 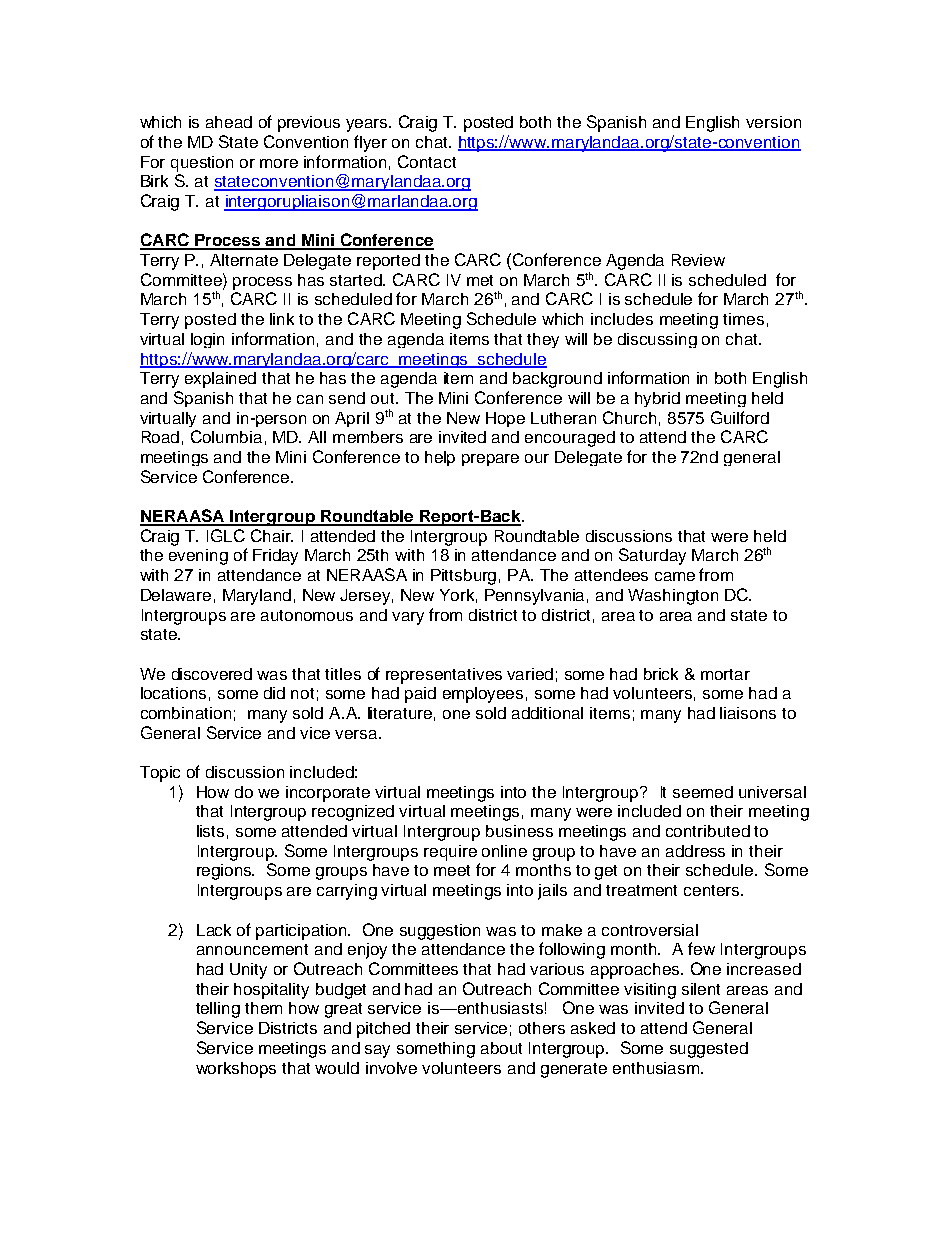 I want to click on Contact, so click(x=427, y=161).
